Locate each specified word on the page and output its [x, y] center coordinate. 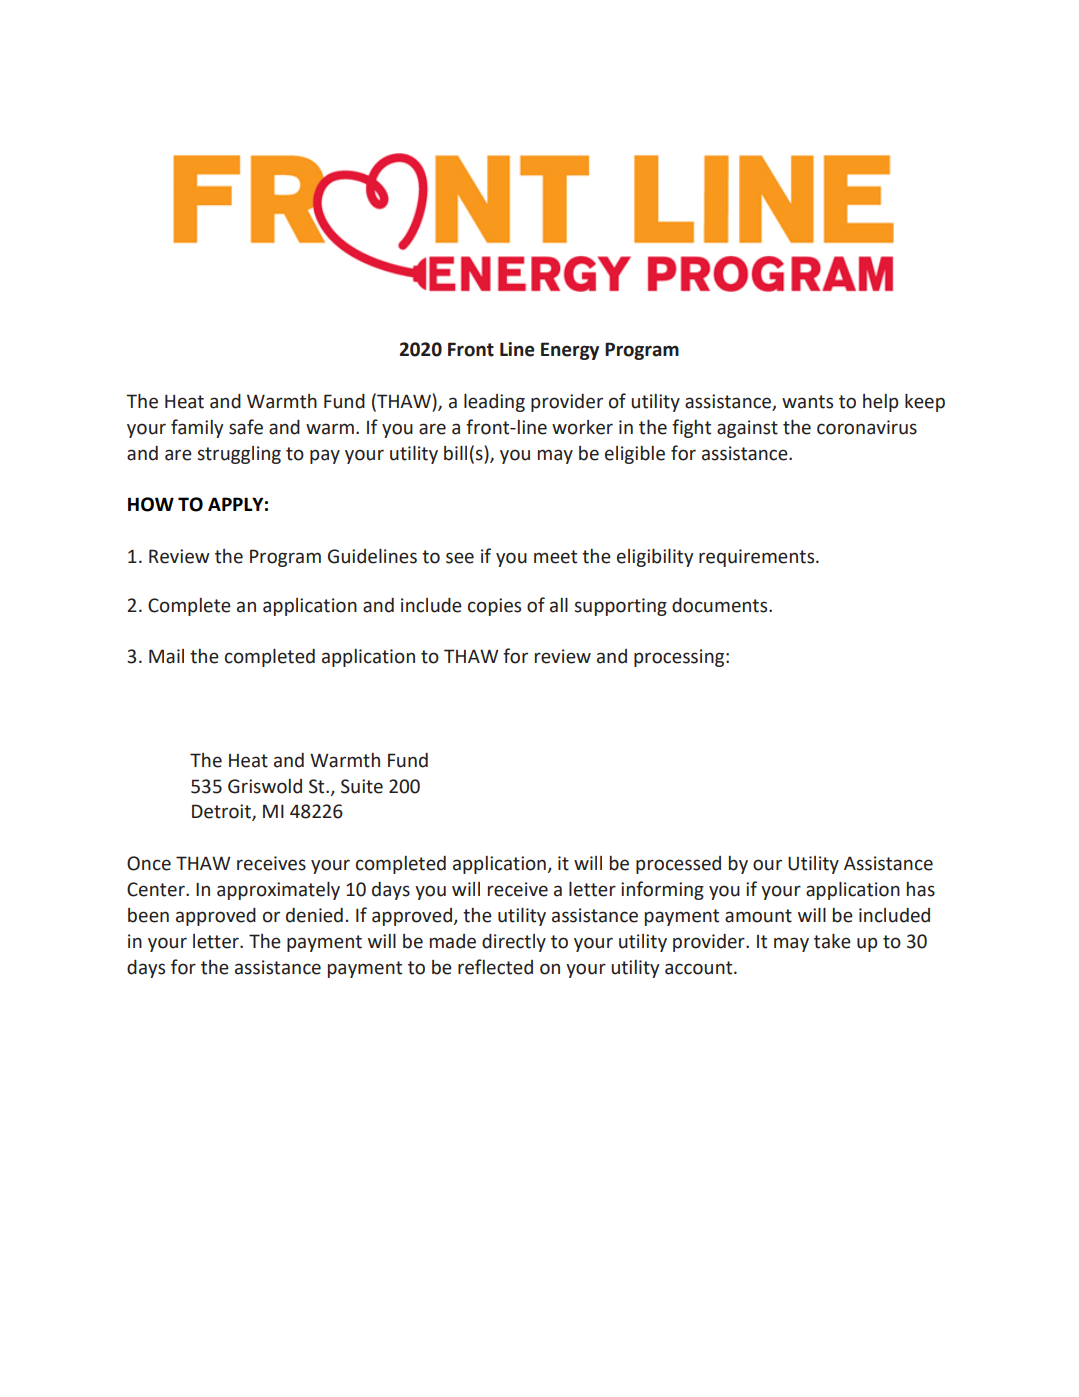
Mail [166, 656]
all [559, 605]
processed [678, 865]
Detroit [222, 812]
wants [807, 402]
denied [314, 915]
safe [246, 427]
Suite [362, 786]
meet [555, 557]
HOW [151, 504]
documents [721, 605]
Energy [570, 351]
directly [514, 943]
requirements [758, 558]
